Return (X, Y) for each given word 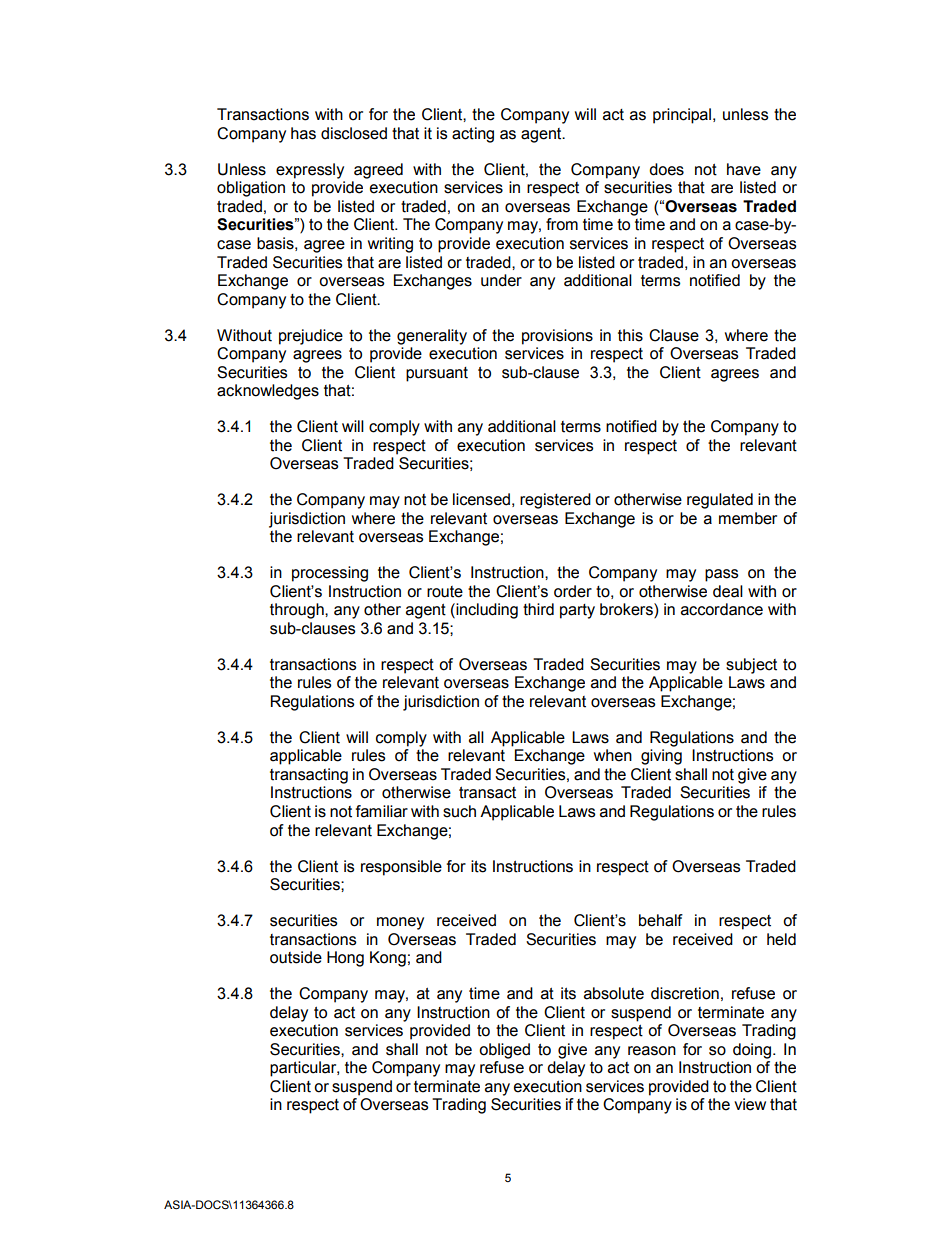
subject (751, 666)
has (303, 133)
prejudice (311, 337)
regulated (720, 501)
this (630, 335)
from (562, 224)
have (744, 169)
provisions (557, 337)
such (459, 811)
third (538, 609)
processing (330, 574)
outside (296, 957)
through (298, 611)
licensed (481, 499)
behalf (661, 920)
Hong (345, 959)
